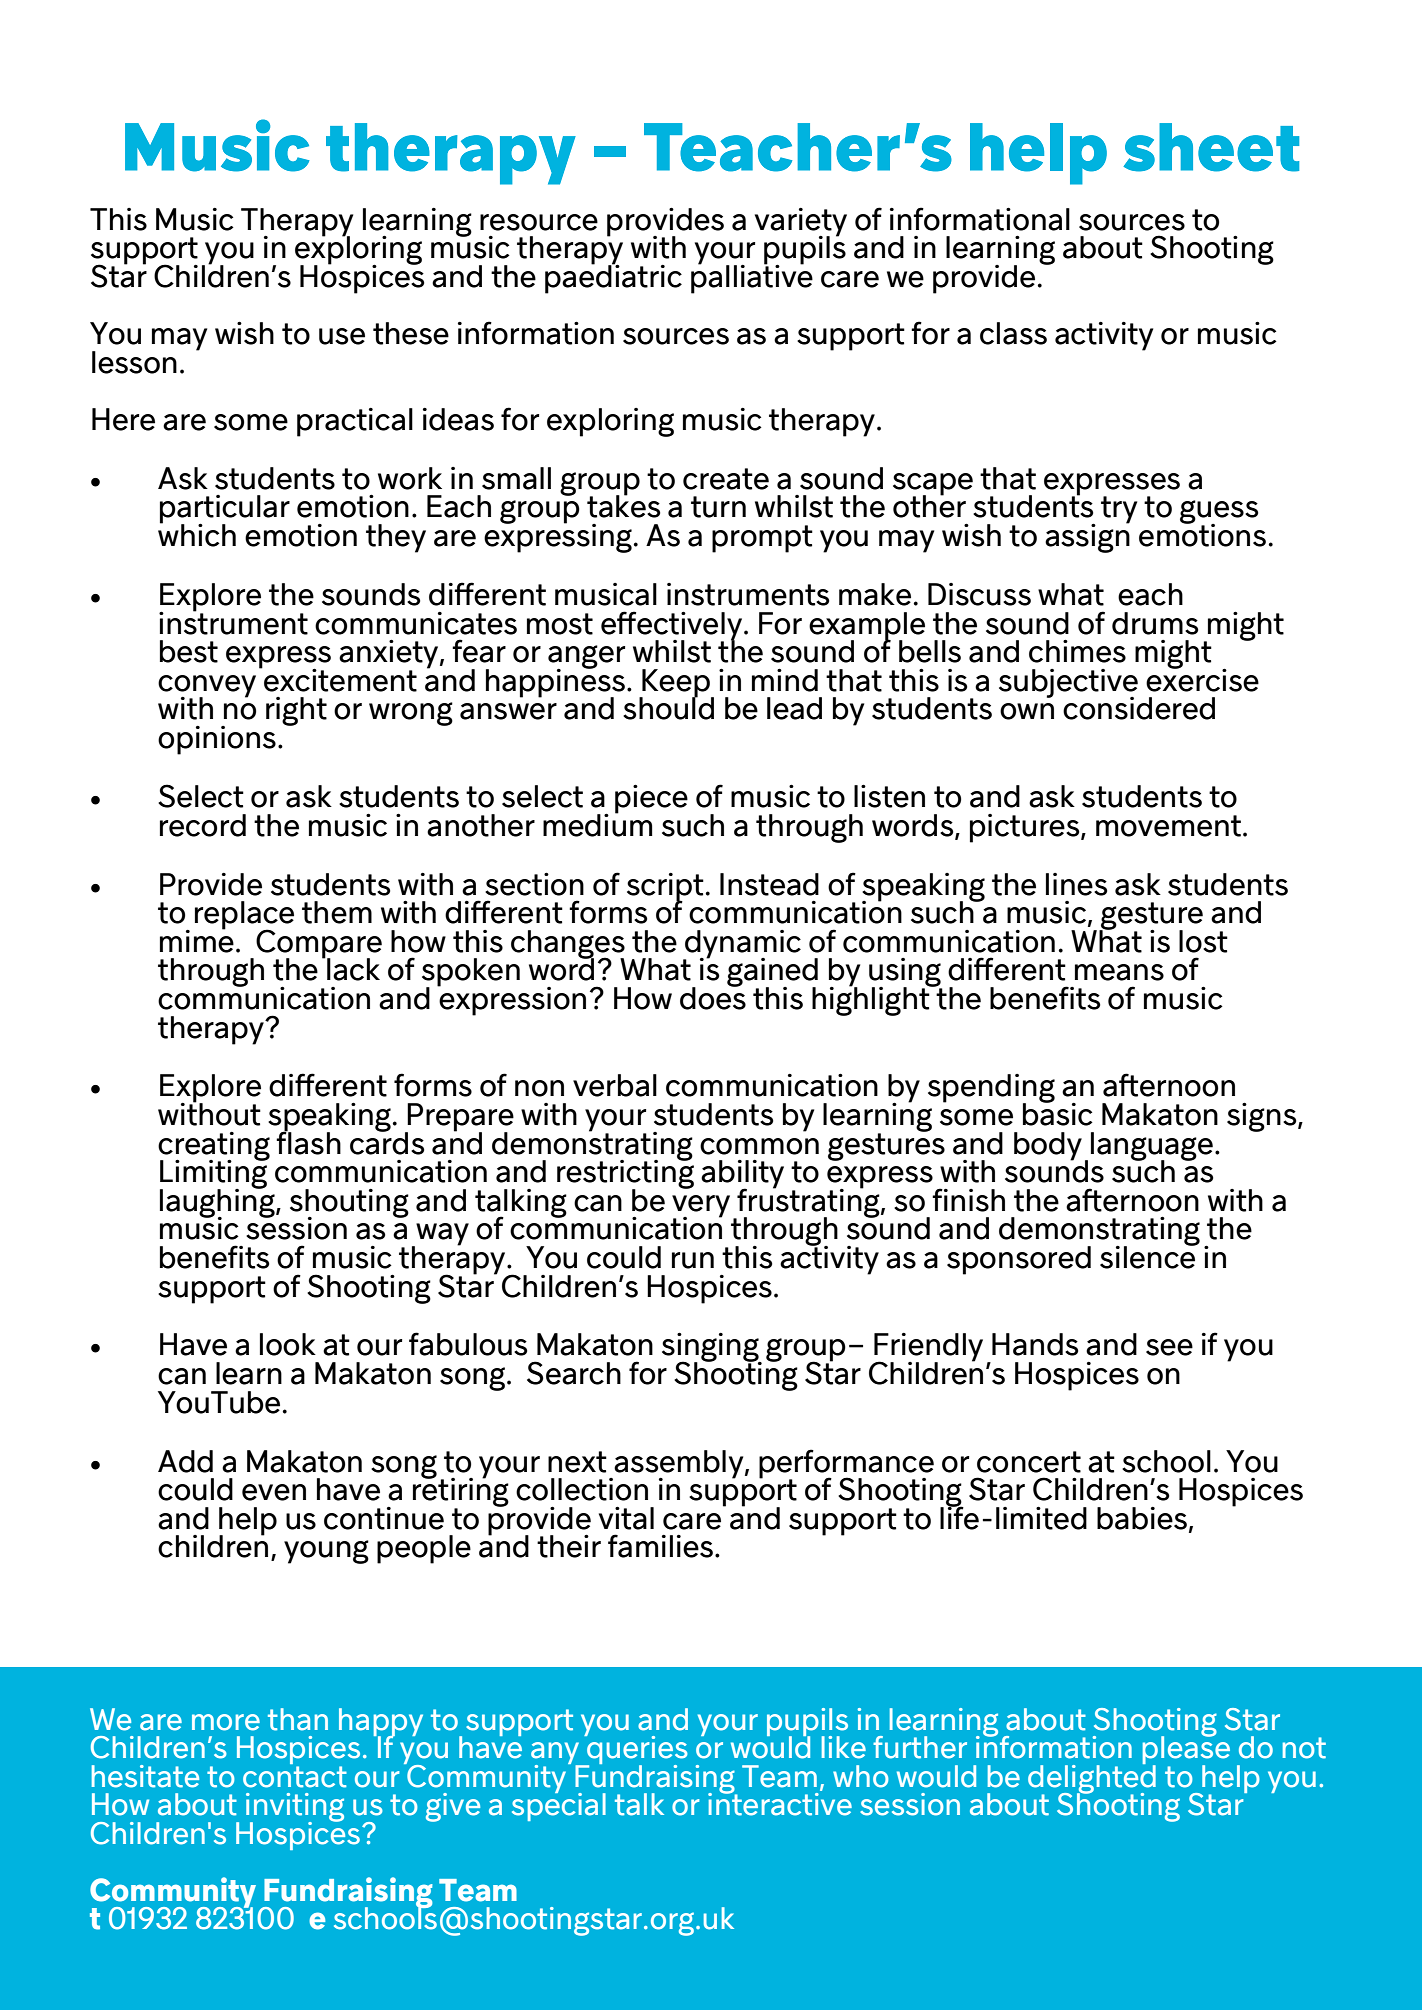 This page has height=2010, width=1422. I want to click on Compare, so click(319, 945).
